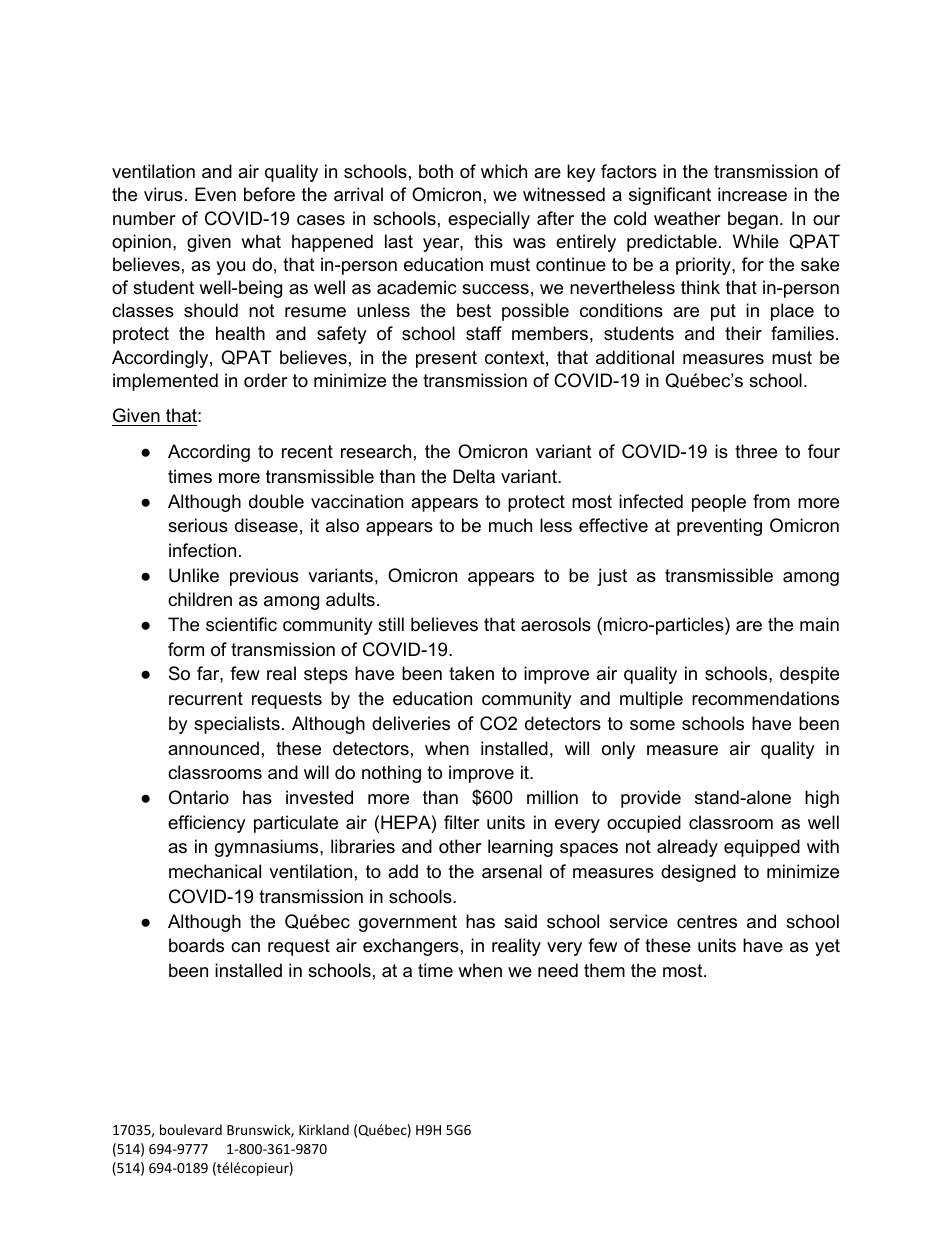  I want to click on Ontario, so click(199, 797).
